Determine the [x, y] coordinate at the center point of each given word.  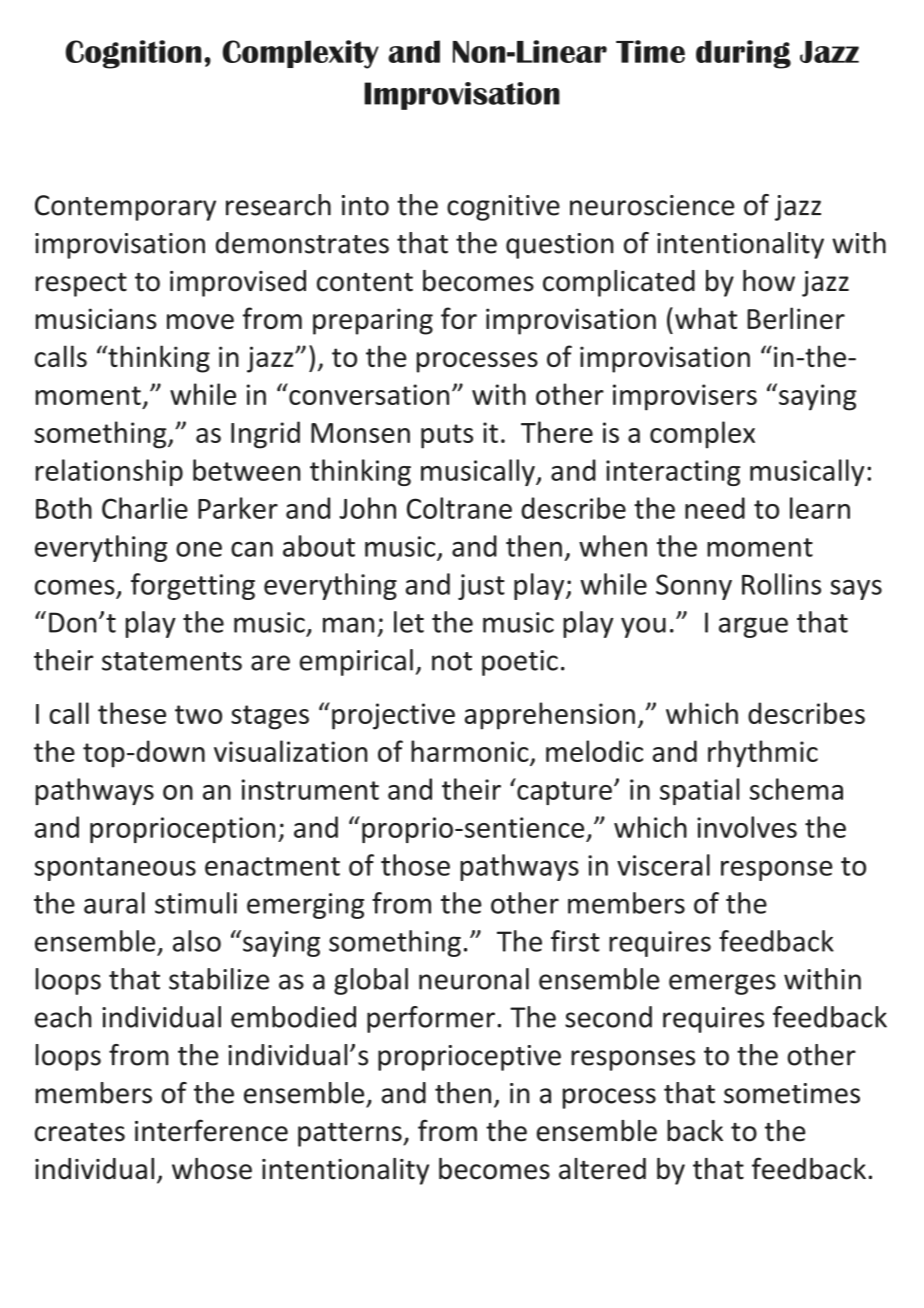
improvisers [685, 397]
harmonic [470, 751]
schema [796, 789]
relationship [109, 472]
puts [447, 436]
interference [211, 1130]
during [743, 54]
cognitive [503, 208]
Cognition [133, 54]
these [132, 713]
